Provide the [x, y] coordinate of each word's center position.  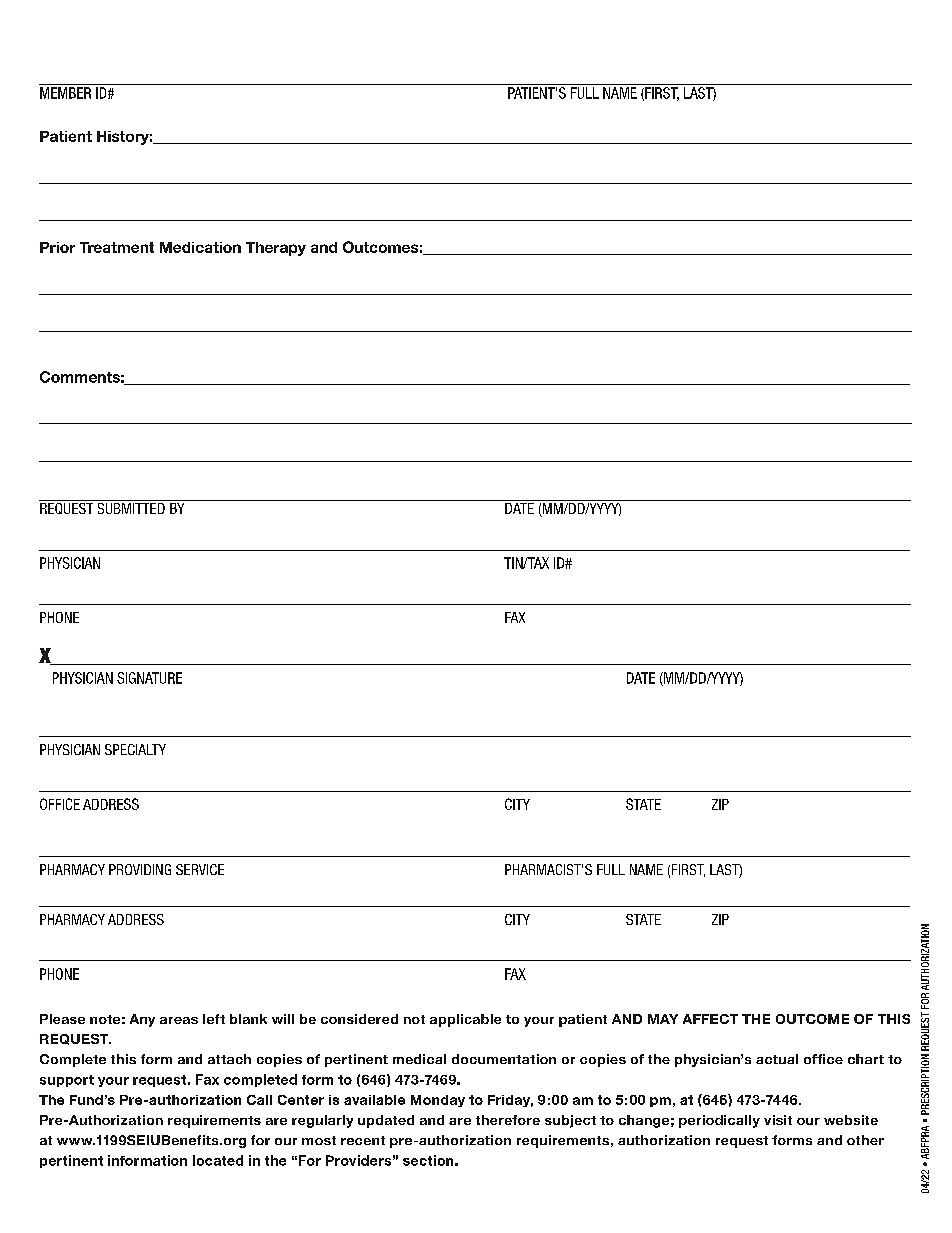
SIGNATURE [149, 678]
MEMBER [65, 93]
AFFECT [710, 1019]
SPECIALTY [135, 749]
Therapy [276, 249]
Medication [200, 247]
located [218, 1160]
